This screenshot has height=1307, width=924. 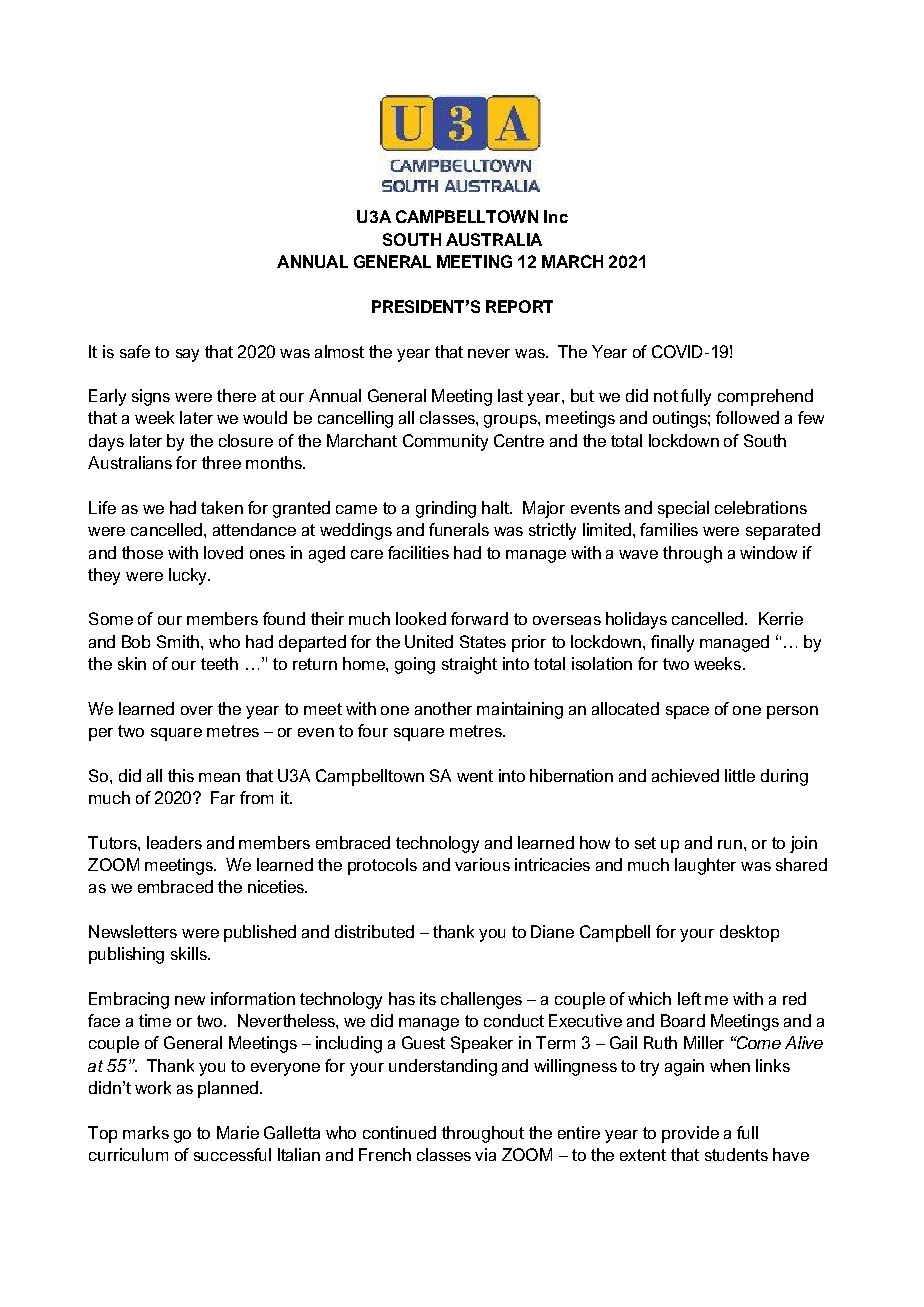 I want to click on Far, so click(x=223, y=797).
